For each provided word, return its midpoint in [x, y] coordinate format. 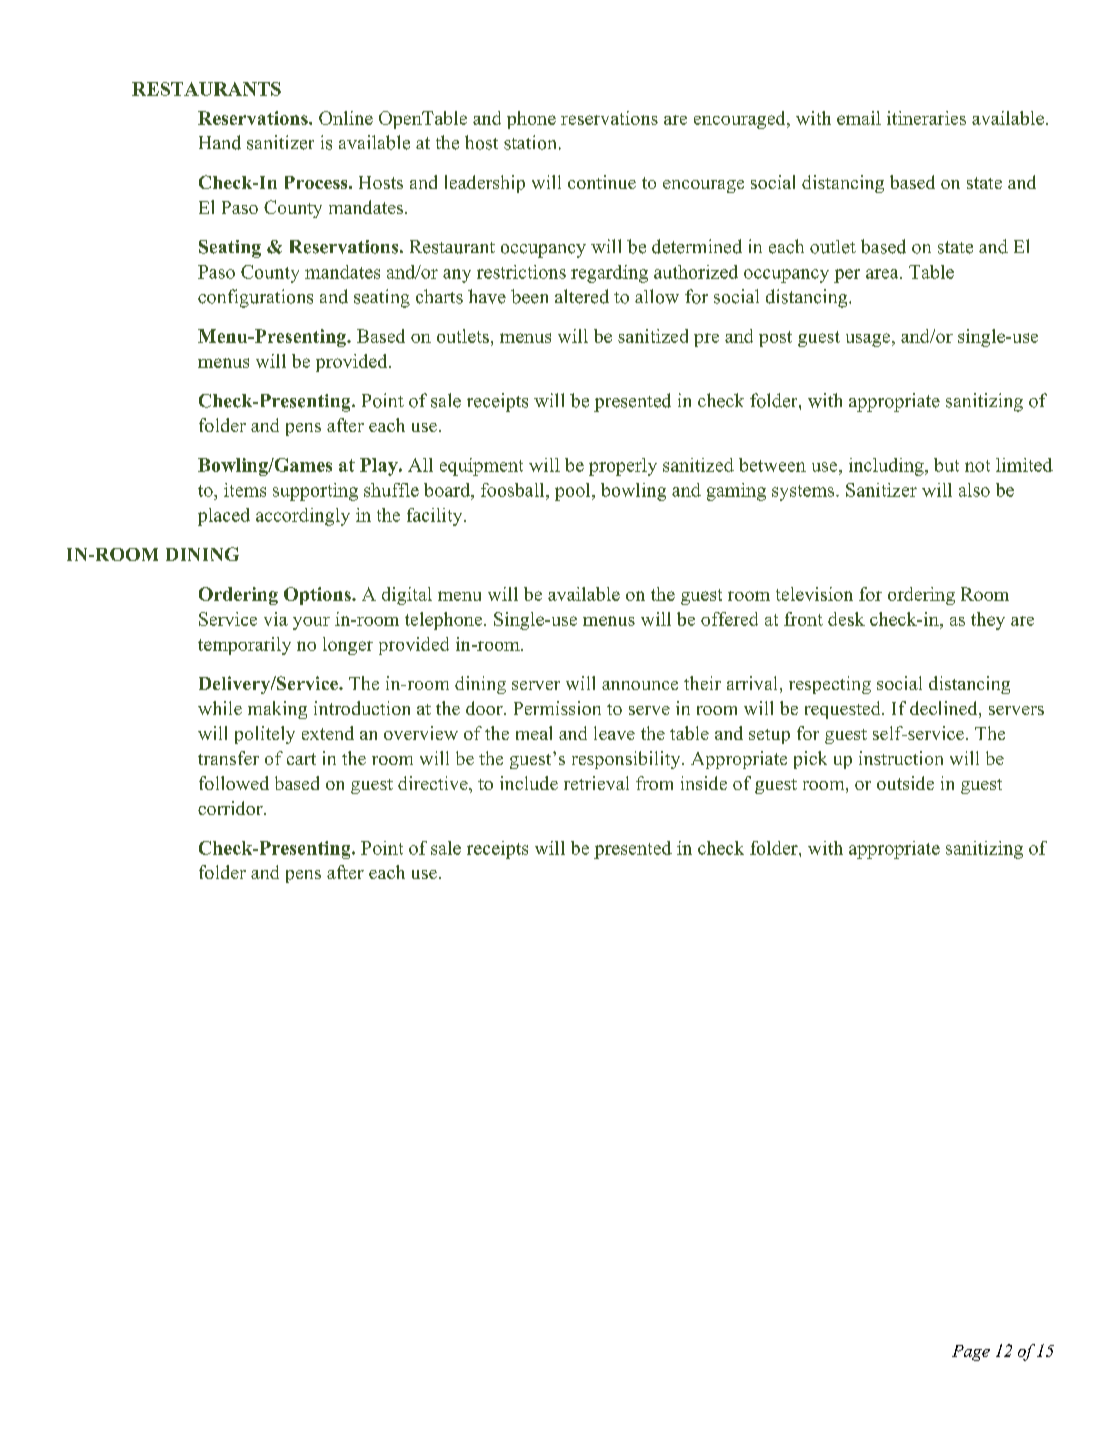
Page [971, 1353]
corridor [231, 808]
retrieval [596, 783]
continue [602, 182]
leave [614, 733]
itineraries [926, 118]
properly [623, 467]
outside [905, 783]
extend [328, 733]
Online [346, 118]
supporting [315, 492]
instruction [901, 758]
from [654, 783]
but [946, 465]
